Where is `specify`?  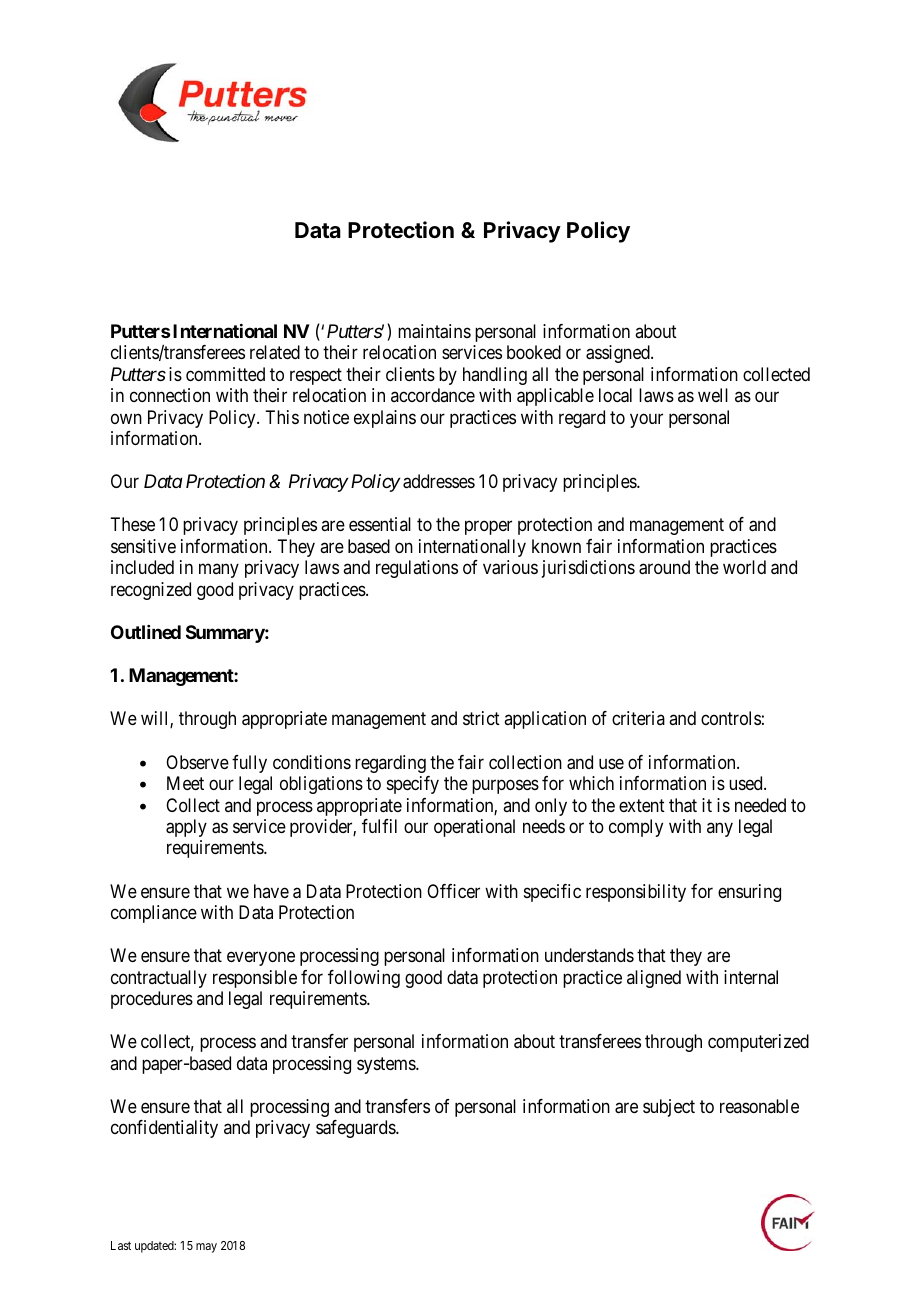 specify is located at coordinates (413, 785).
